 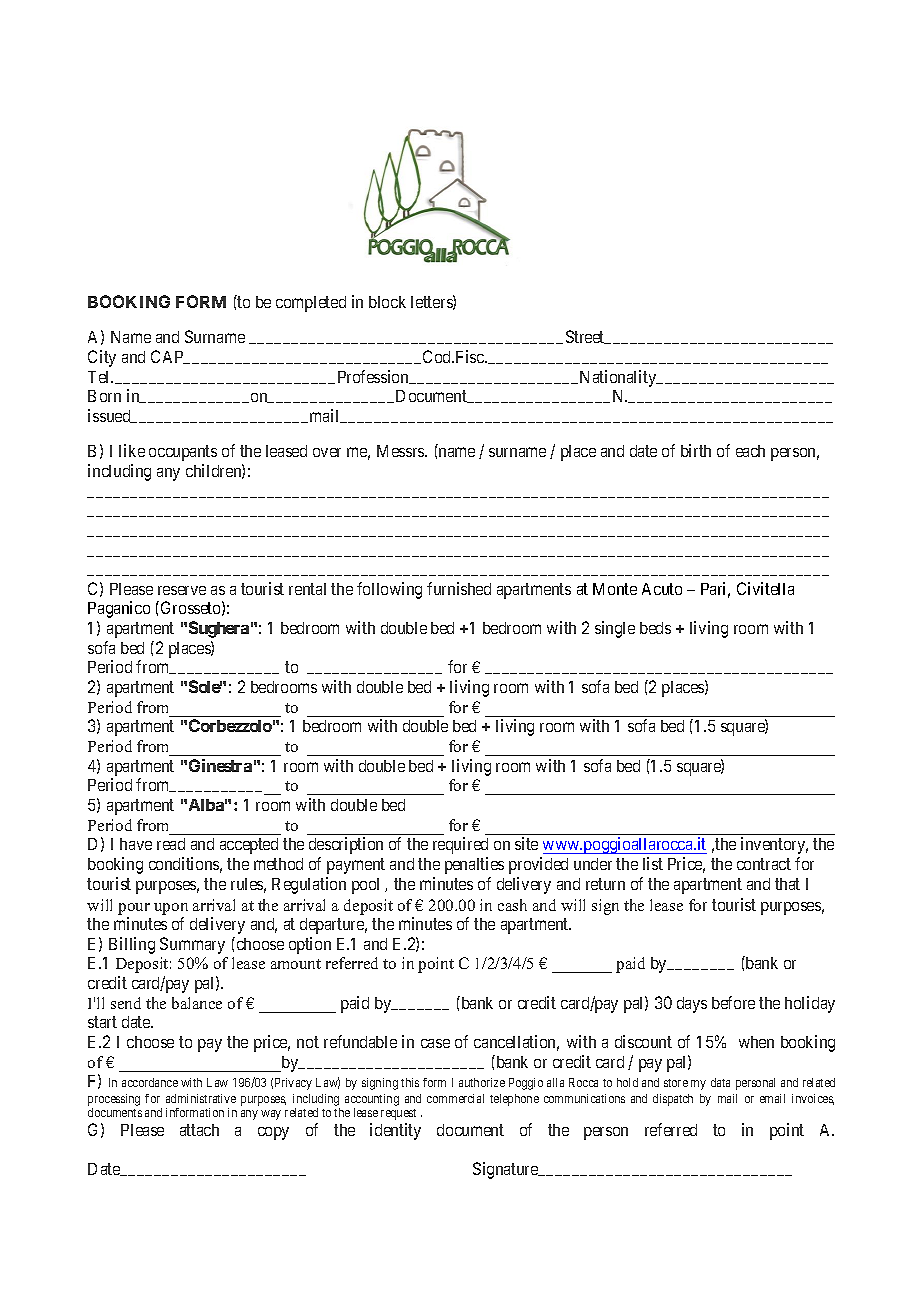 I want to click on that, so click(x=787, y=884).
